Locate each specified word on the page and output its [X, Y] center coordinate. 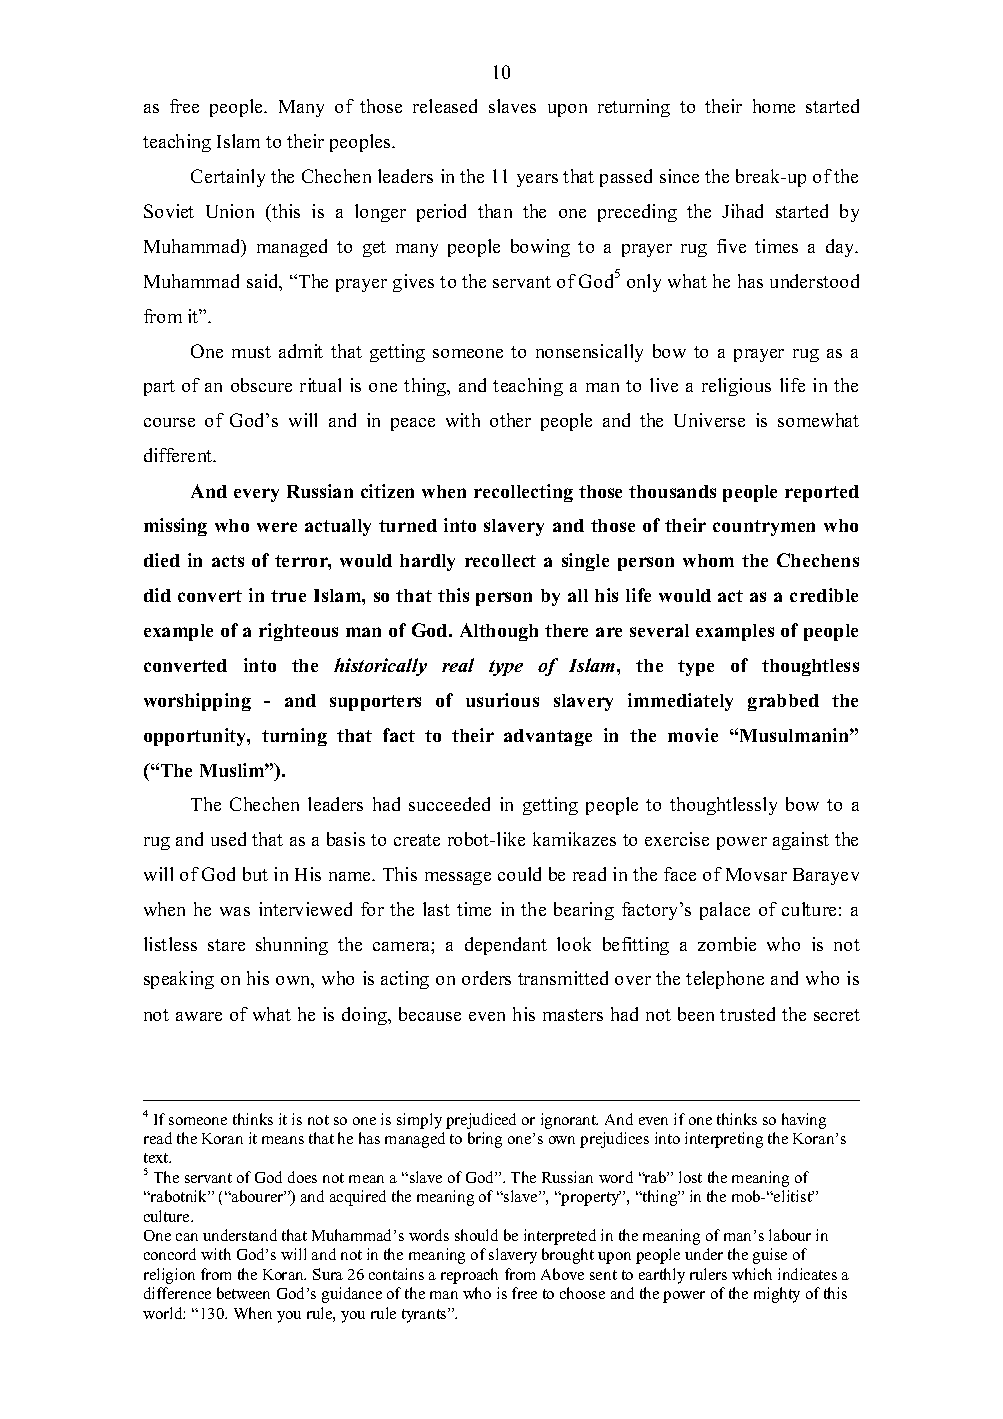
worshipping [197, 702]
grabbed [783, 702]
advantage [548, 737]
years [537, 180]
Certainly [228, 178]
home [774, 106]
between [243, 1293]
